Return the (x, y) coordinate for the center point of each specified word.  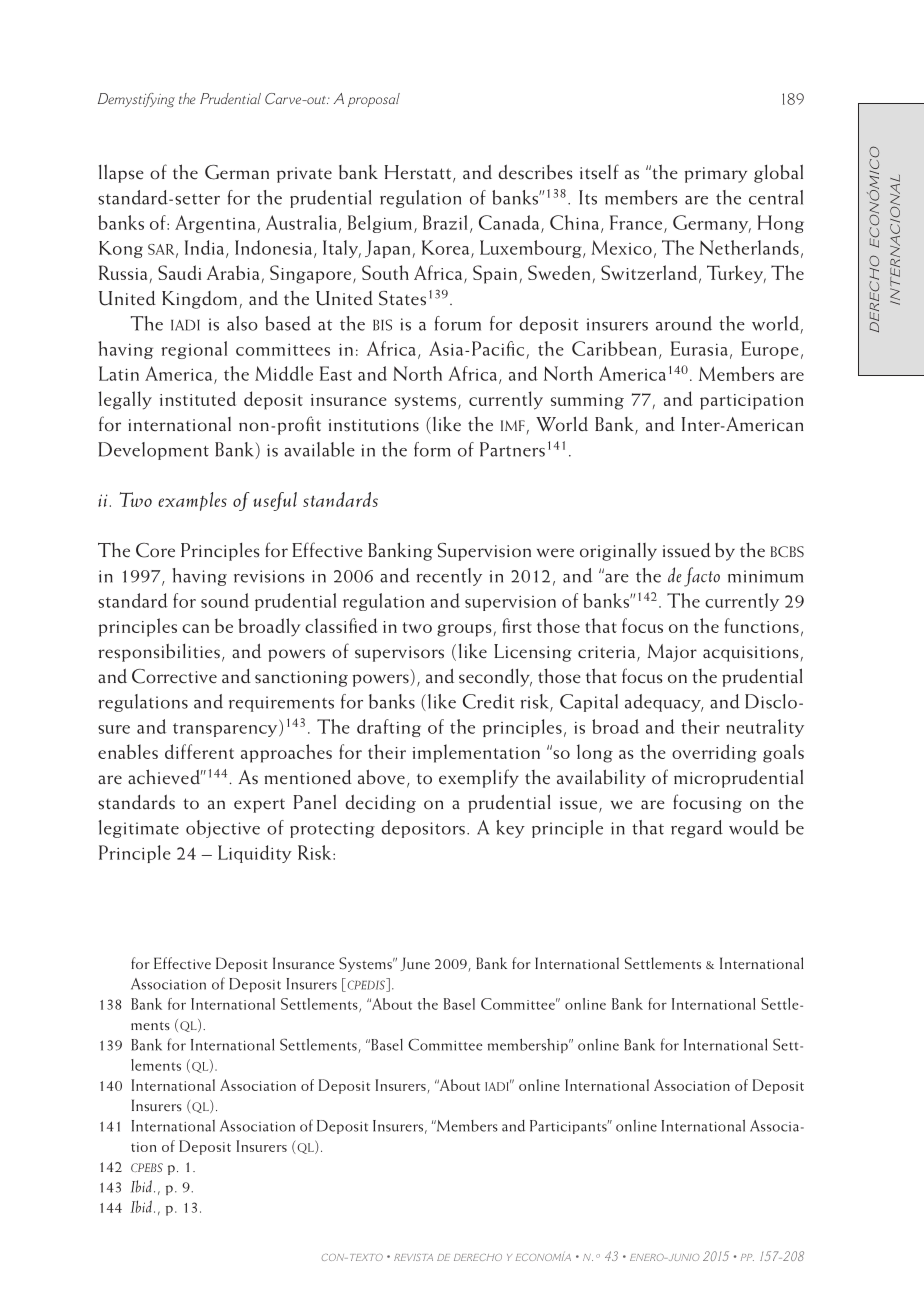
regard (697, 829)
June (415, 964)
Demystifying (136, 100)
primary (716, 175)
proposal (374, 100)
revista (413, 1257)
